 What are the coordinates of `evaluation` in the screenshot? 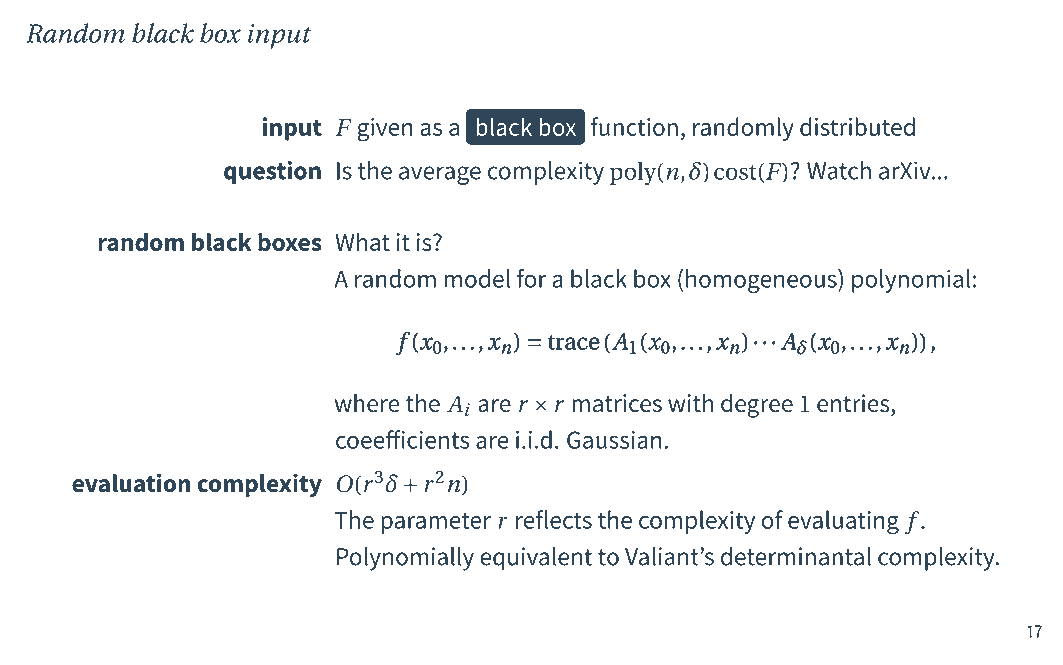 It's located at (131, 483).
